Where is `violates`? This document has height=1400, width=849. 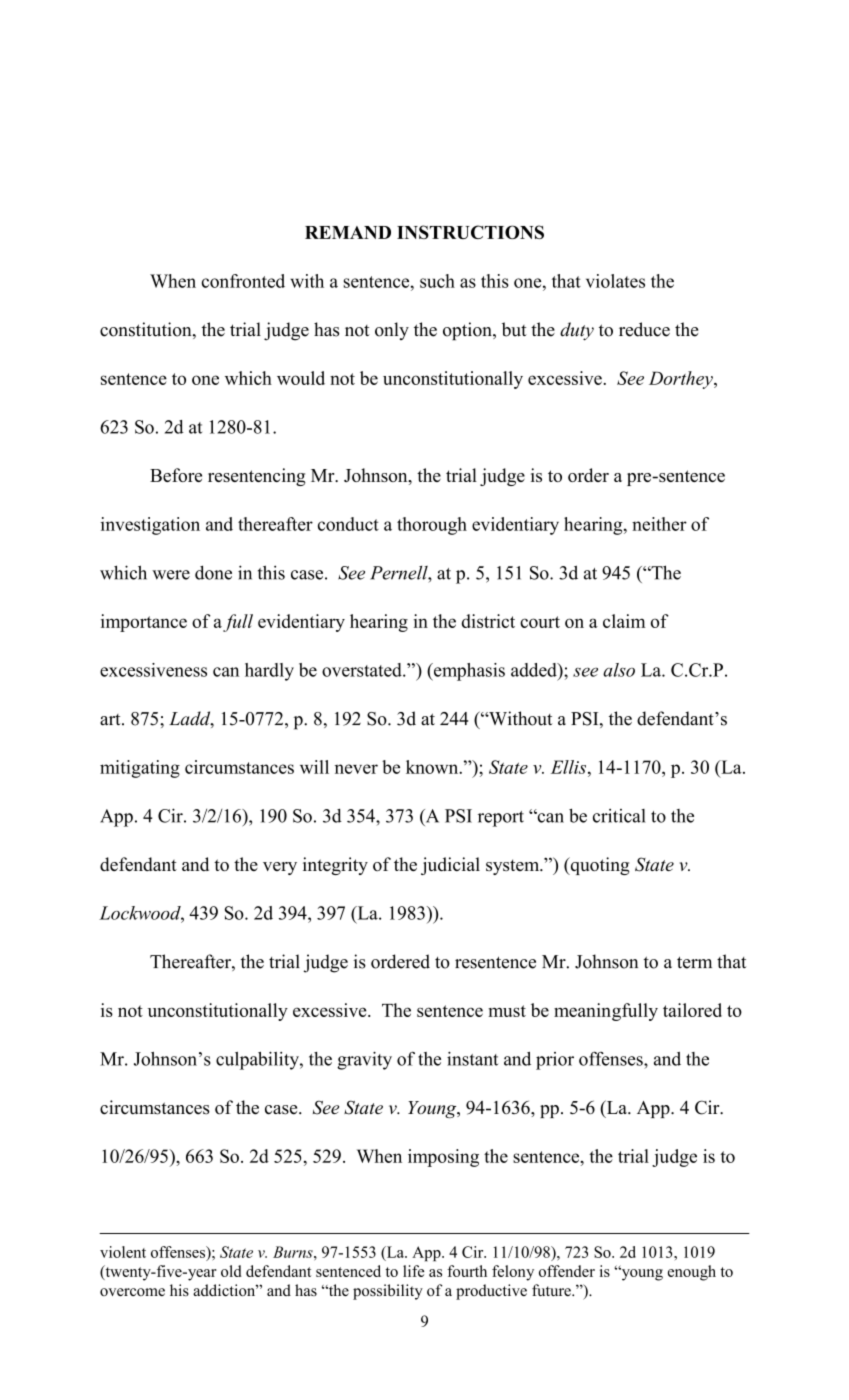 violates is located at coordinates (615, 281).
